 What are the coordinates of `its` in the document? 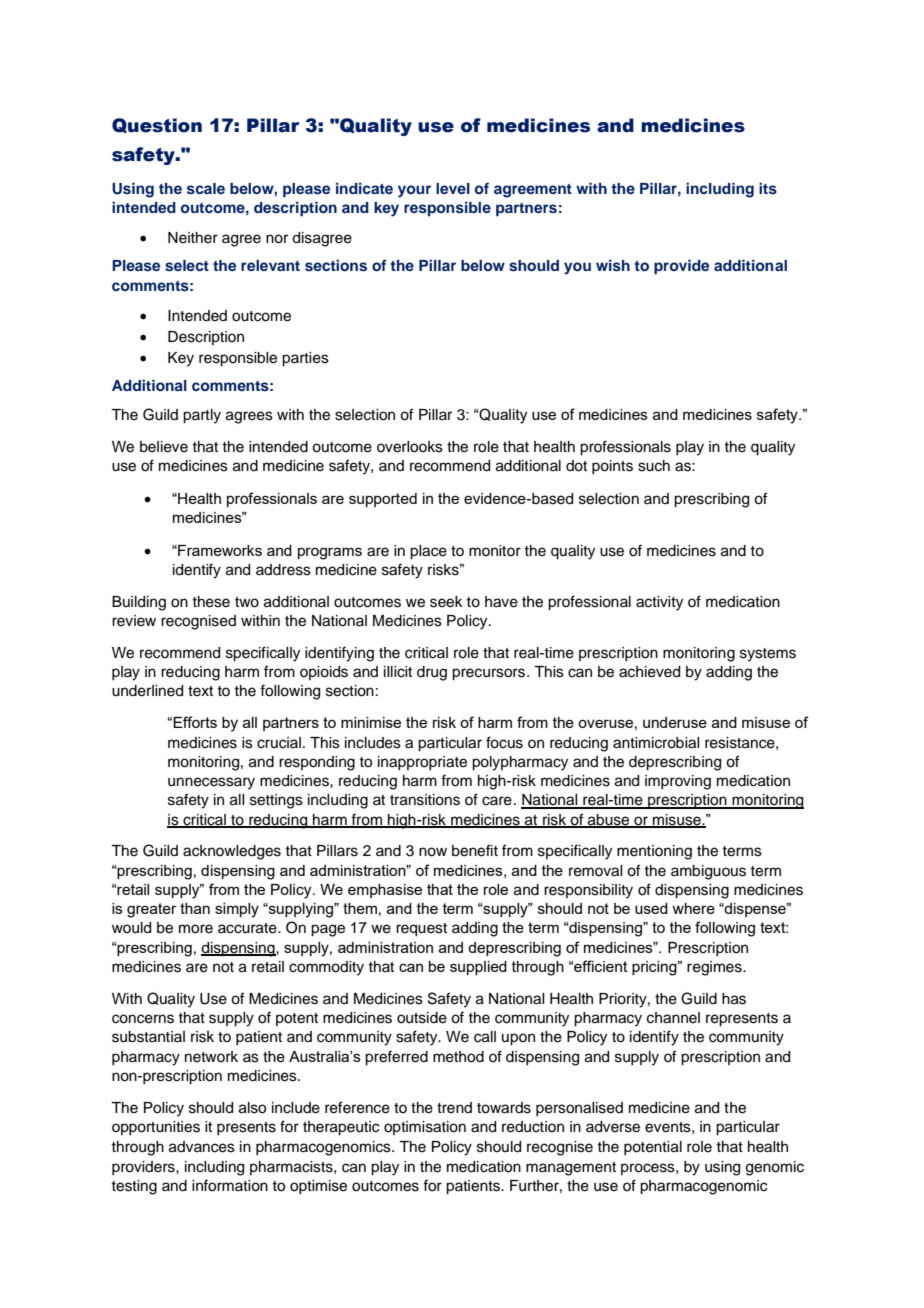 It's located at (768, 188).
